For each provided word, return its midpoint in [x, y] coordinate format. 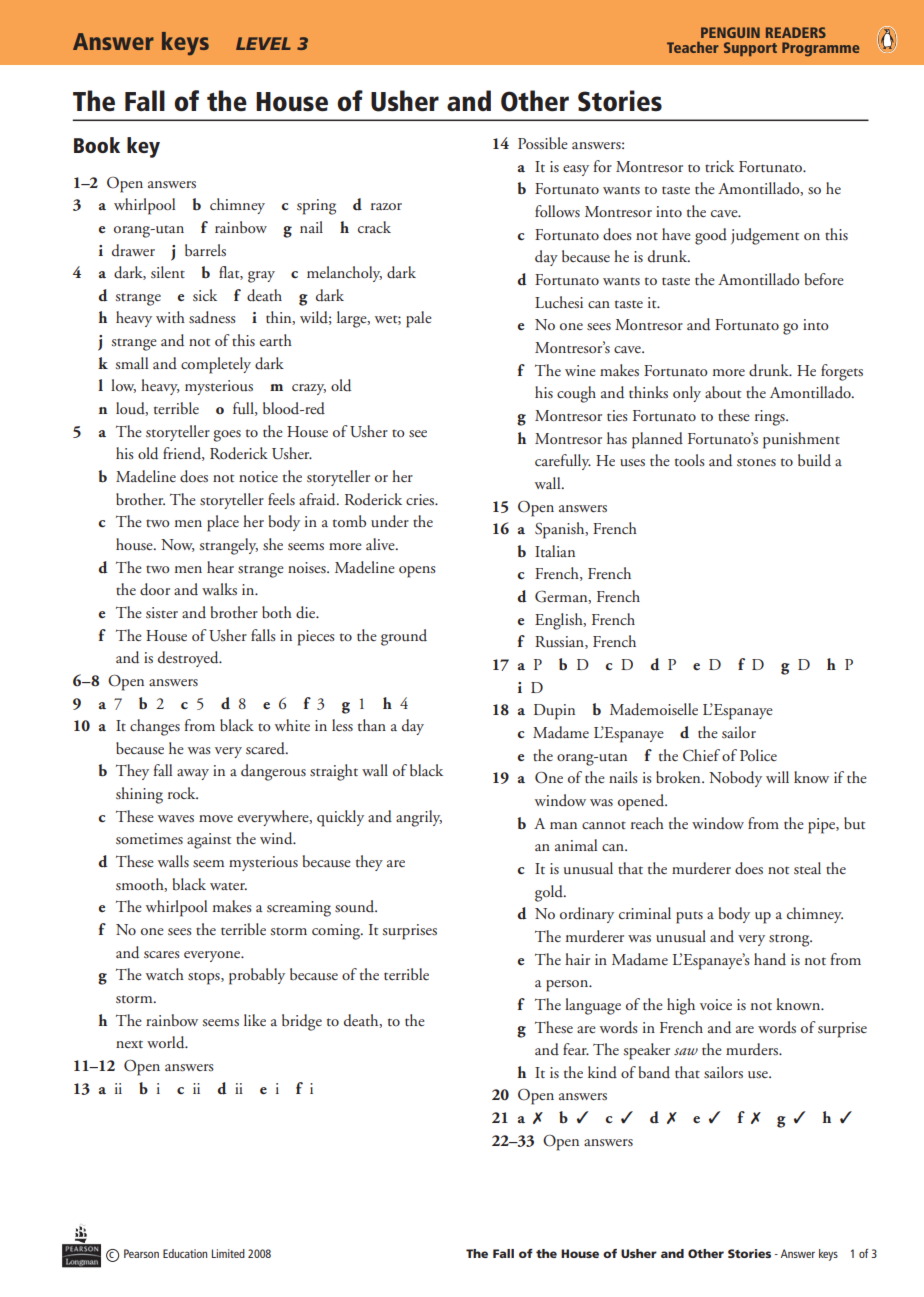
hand [770, 959]
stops [205, 978]
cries [421, 500]
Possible [543, 143]
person [568, 986]
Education [185, 1253]
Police [758, 755]
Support [750, 49]
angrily [419, 818]
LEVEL [263, 43]
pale [419, 319]
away [193, 774]
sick [205, 295]
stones [756, 462]
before [824, 279]
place [223, 523]
